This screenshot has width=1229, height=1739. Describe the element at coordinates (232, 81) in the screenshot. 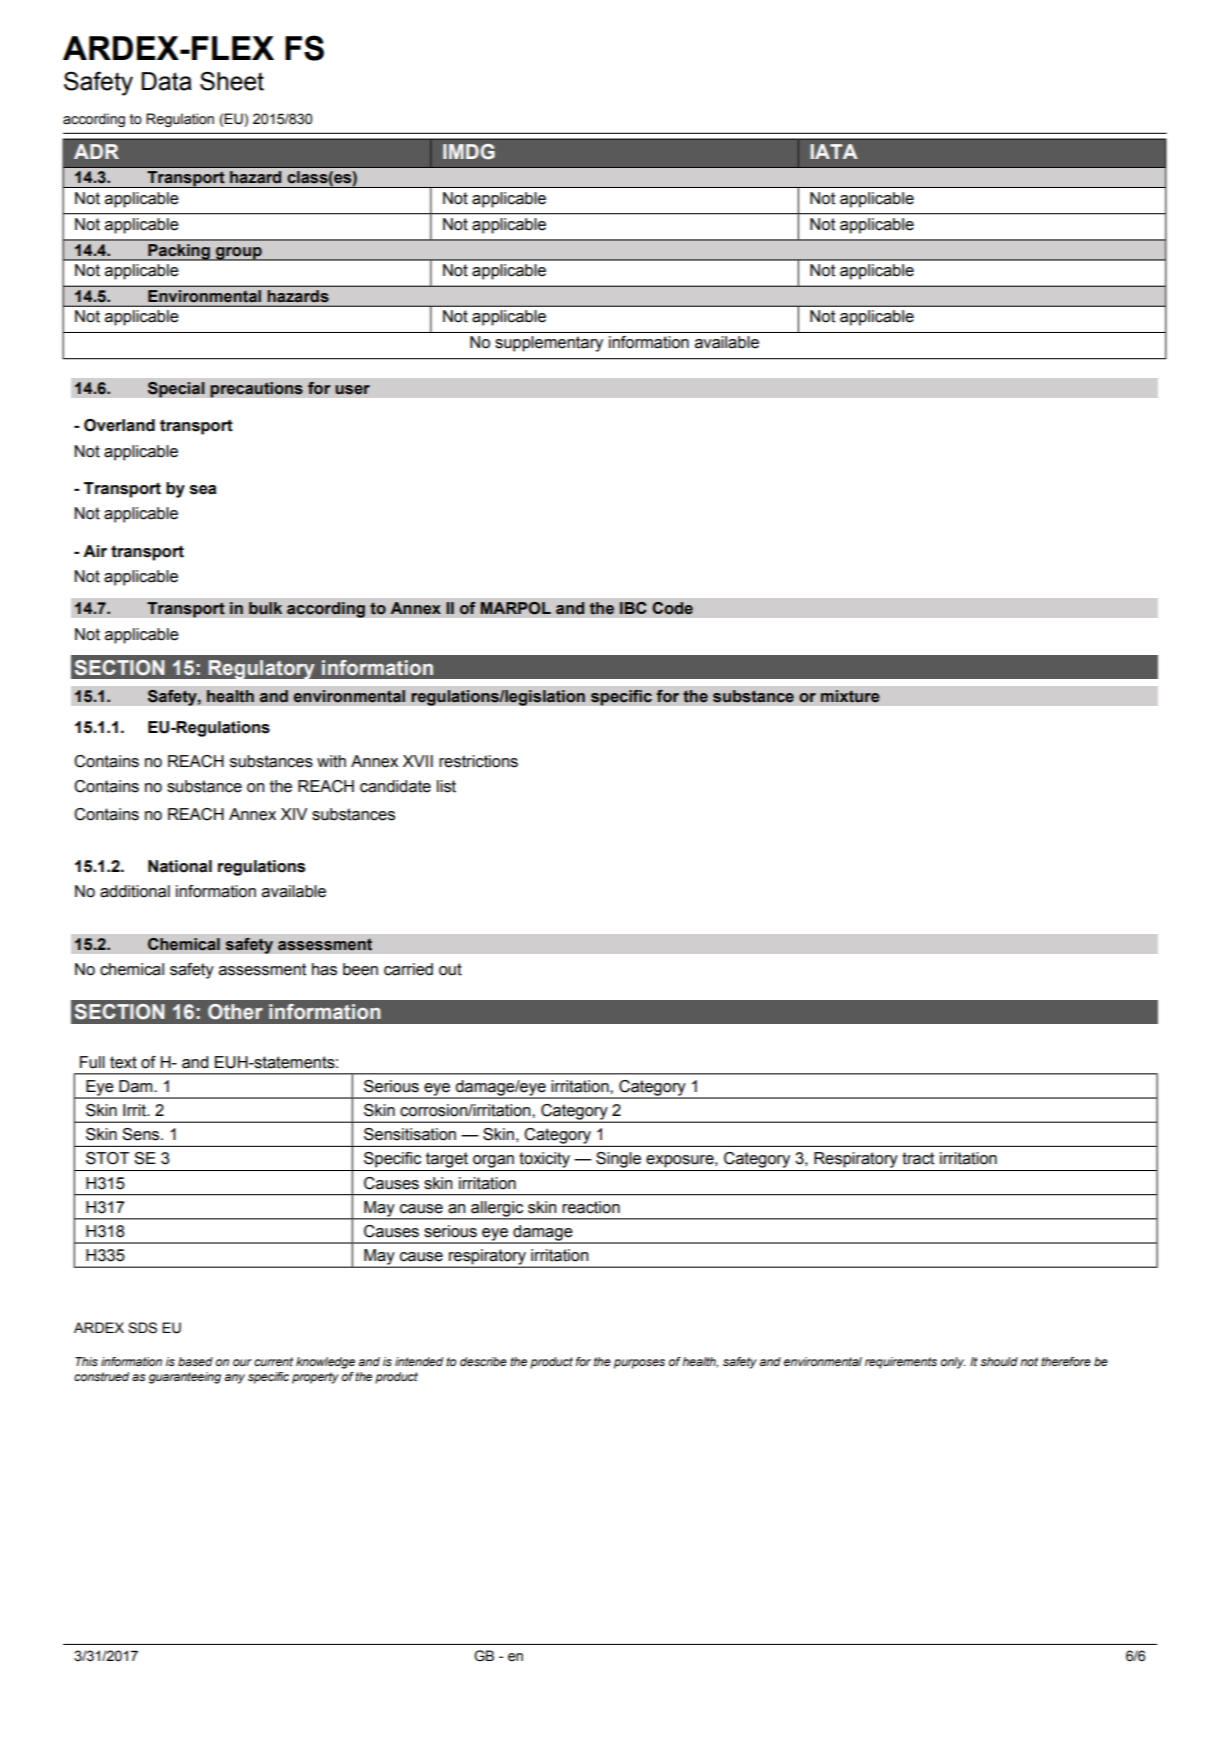

I see `Sheet` at that location.
